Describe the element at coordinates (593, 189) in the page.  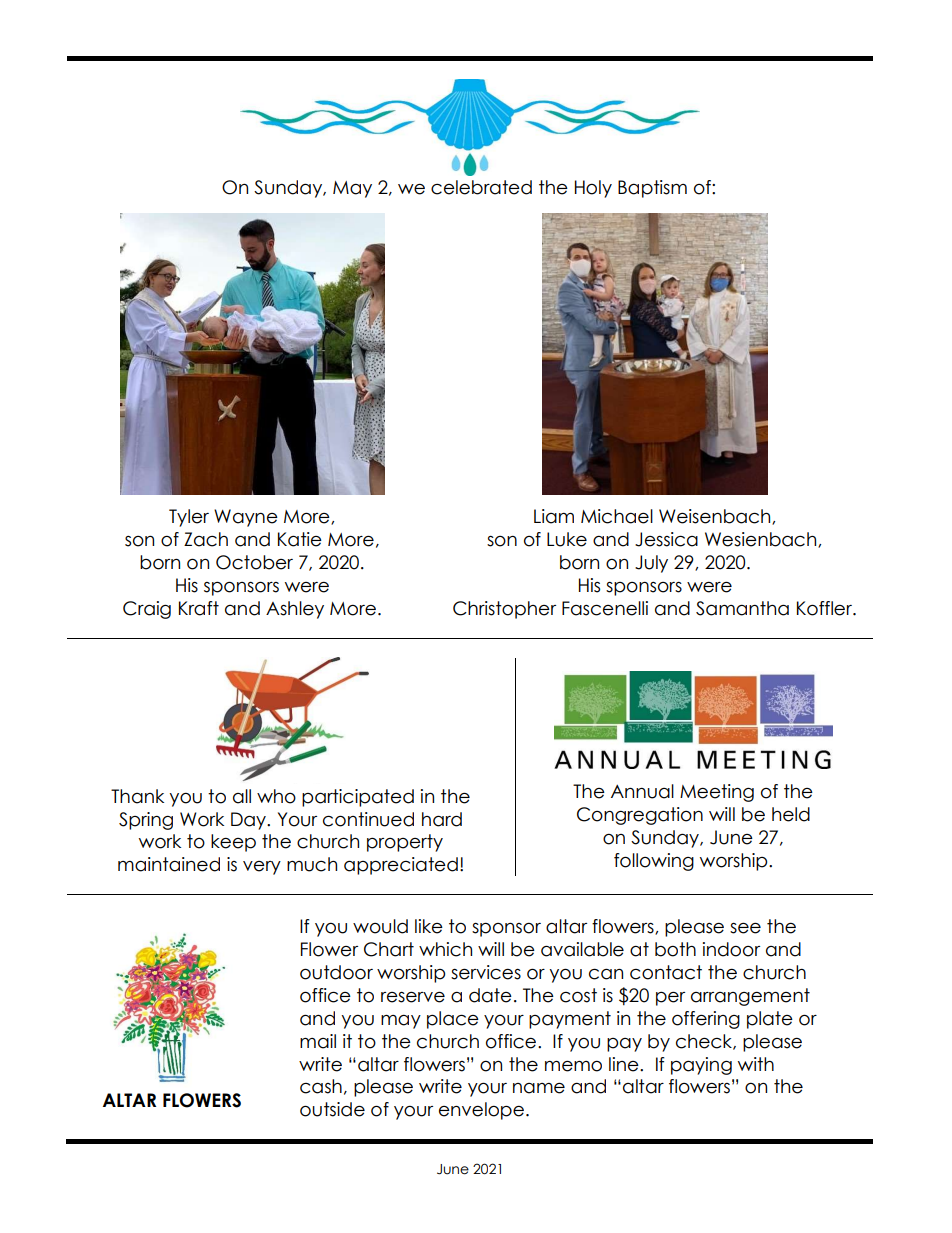
I see `Holy` at that location.
